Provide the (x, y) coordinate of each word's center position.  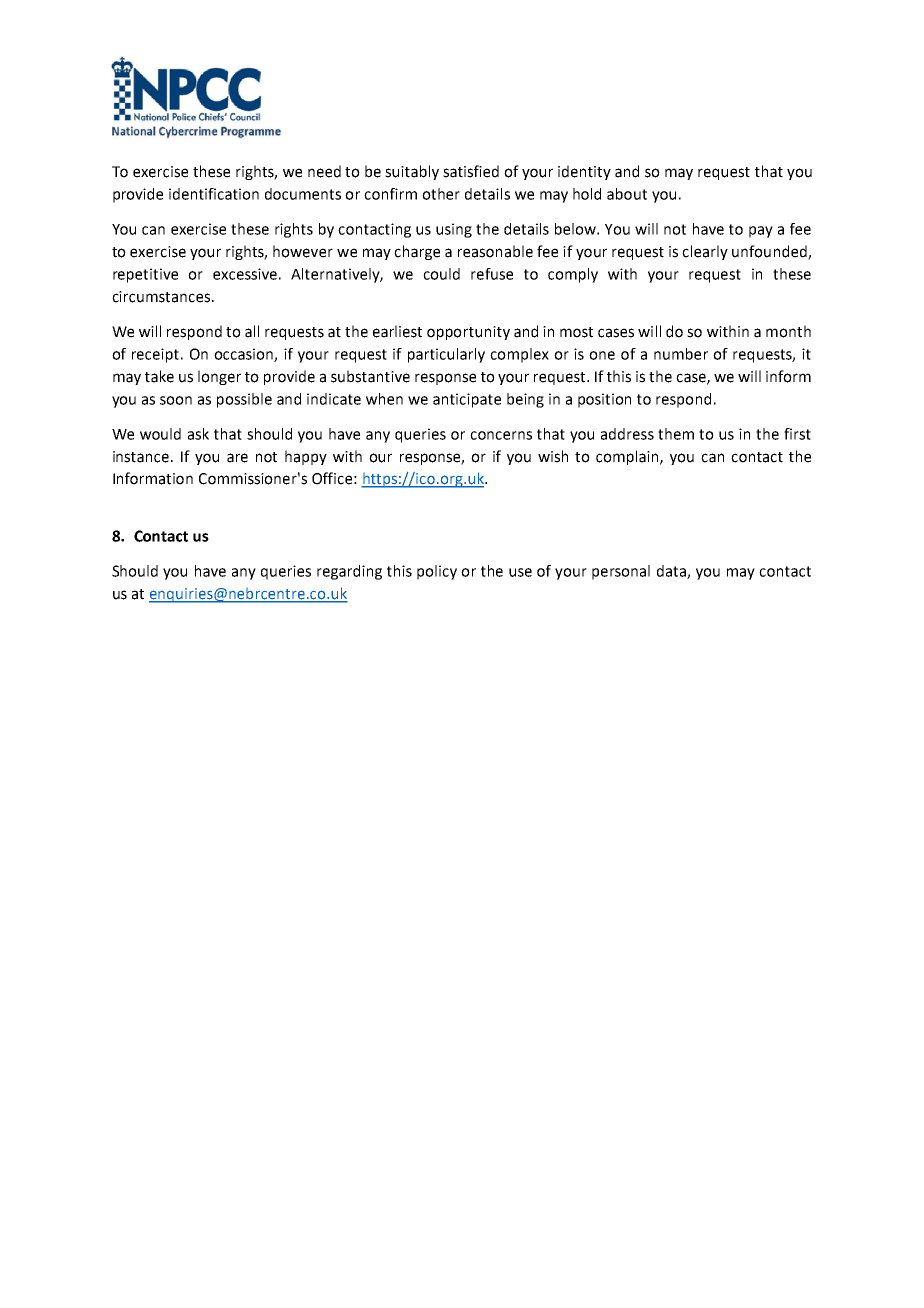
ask (198, 434)
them (676, 434)
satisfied (471, 171)
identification (214, 194)
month (788, 331)
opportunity (468, 333)
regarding (349, 572)
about (627, 194)
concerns (501, 435)
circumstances (162, 297)
